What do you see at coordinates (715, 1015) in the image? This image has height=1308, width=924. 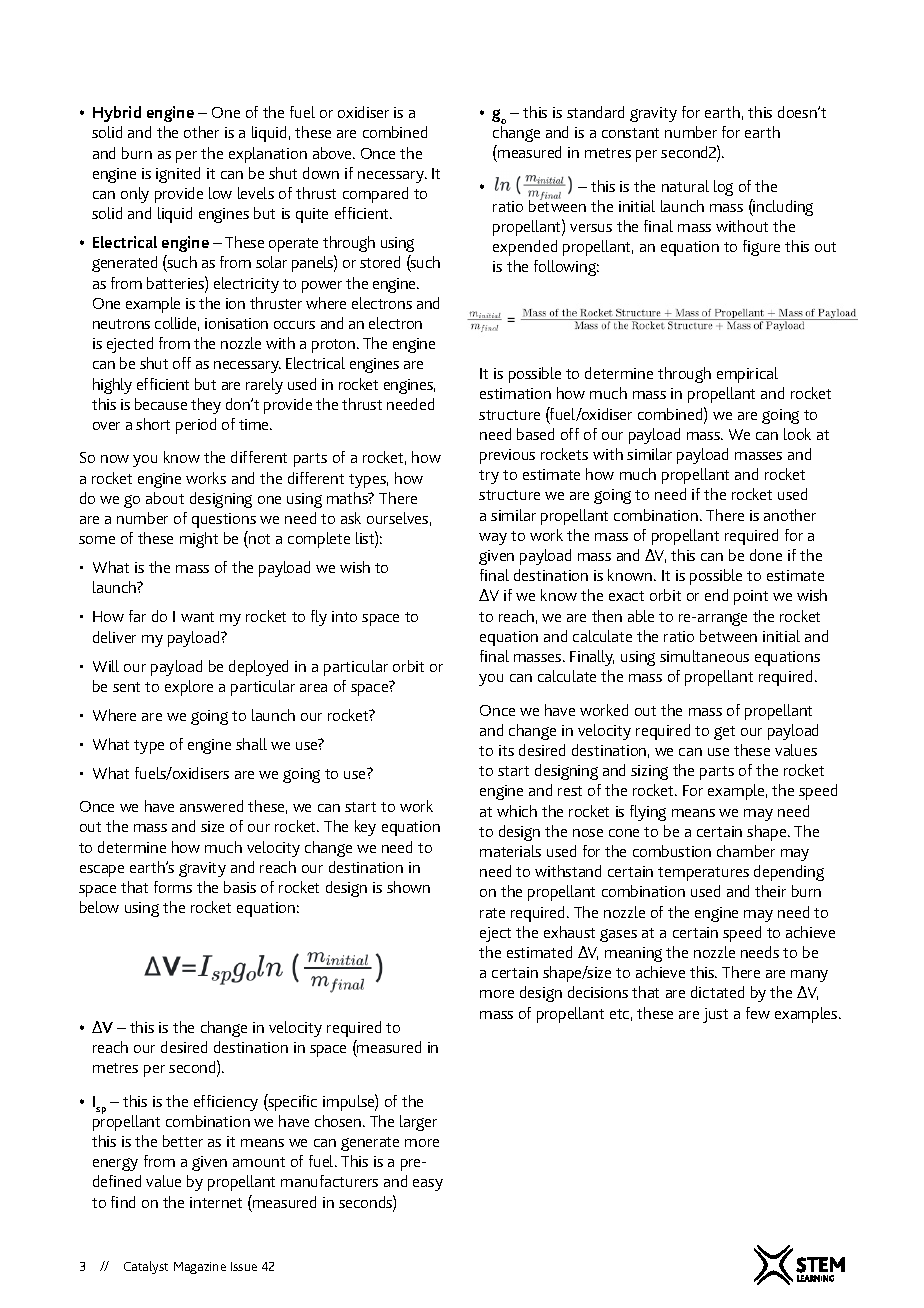 I see `just` at bounding box center [715, 1015].
